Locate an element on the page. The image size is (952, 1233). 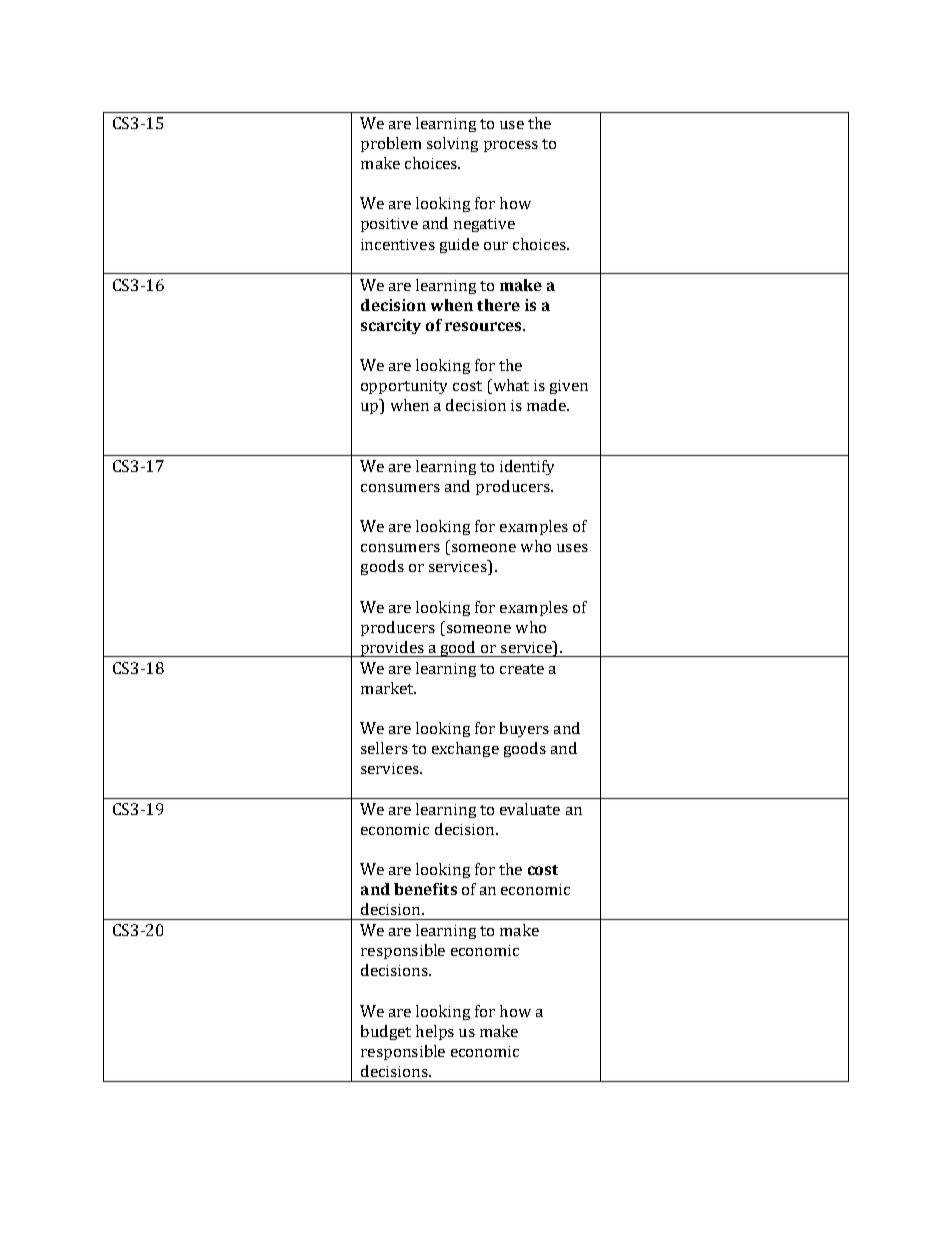
provides is located at coordinates (392, 649).
